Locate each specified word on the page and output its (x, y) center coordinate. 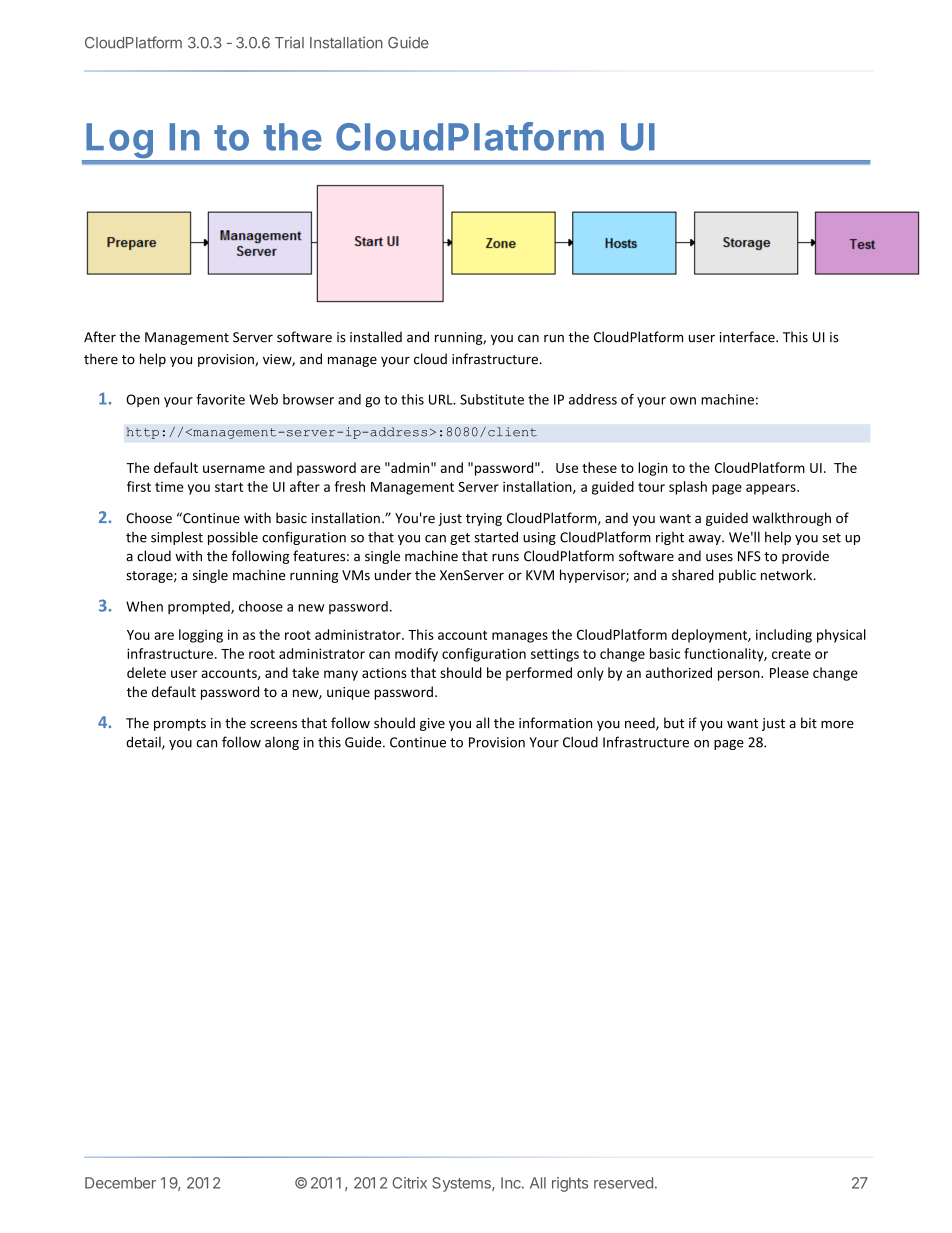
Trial (289, 43)
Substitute (492, 399)
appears (772, 489)
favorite (220, 399)
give (432, 724)
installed (376, 337)
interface (748, 337)
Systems (462, 1184)
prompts (180, 725)
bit (809, 723)
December (120, 1183)
